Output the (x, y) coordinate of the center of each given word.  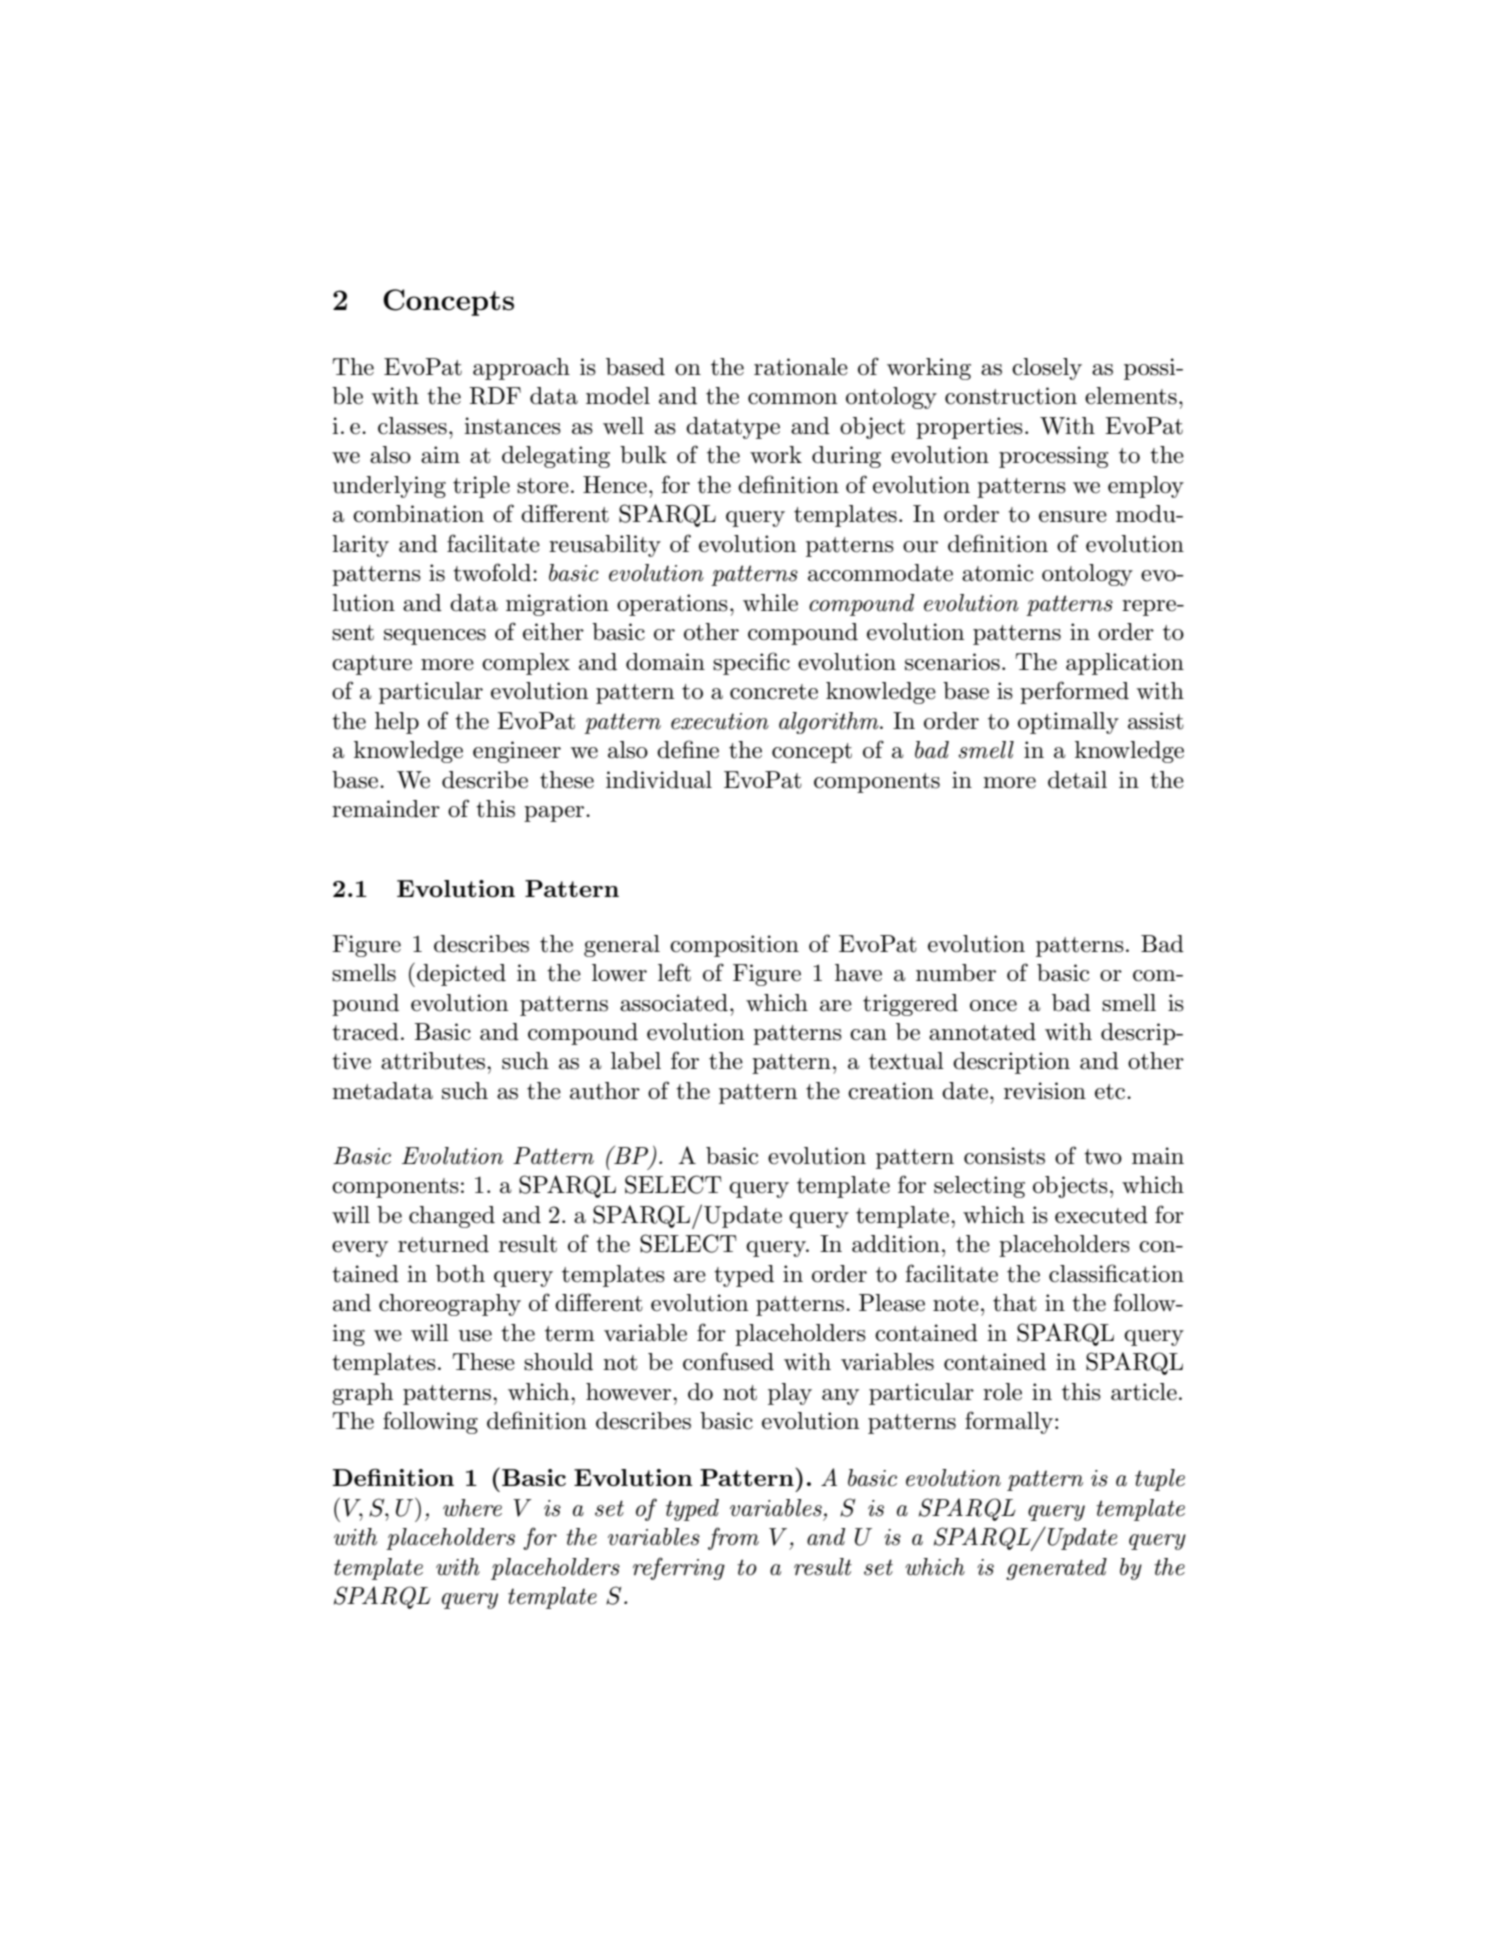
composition (734, 946)
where (472, 1508)
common (792, 399)
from (733, 1538)
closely (1047, 369)
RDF (495, 396)
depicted (461, 975)
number (956, 973)
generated (1056, 1569)
